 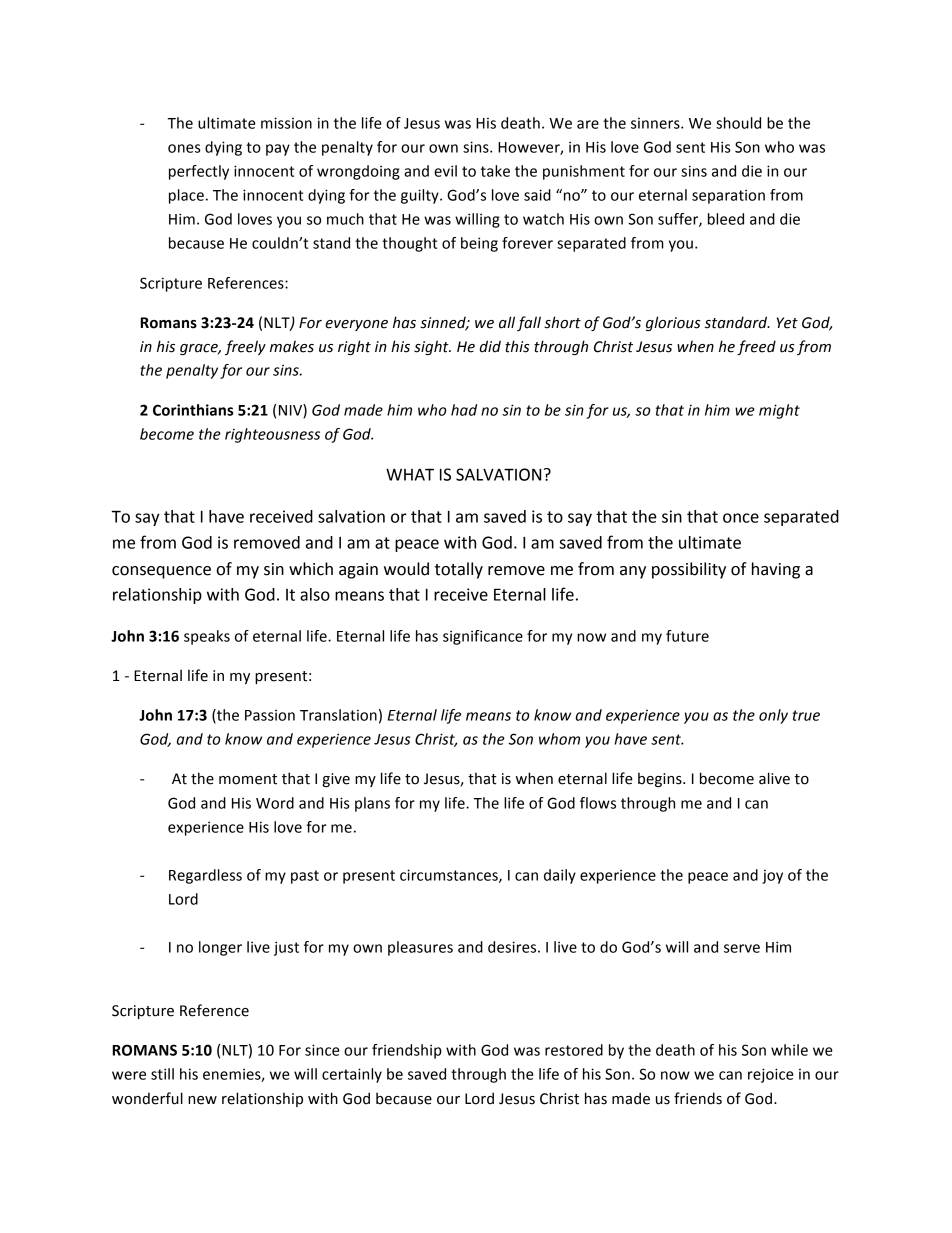 What do you see at coordinates (450, 876) in the document?
I see `circumstances` at bounding box center [450, 876].
